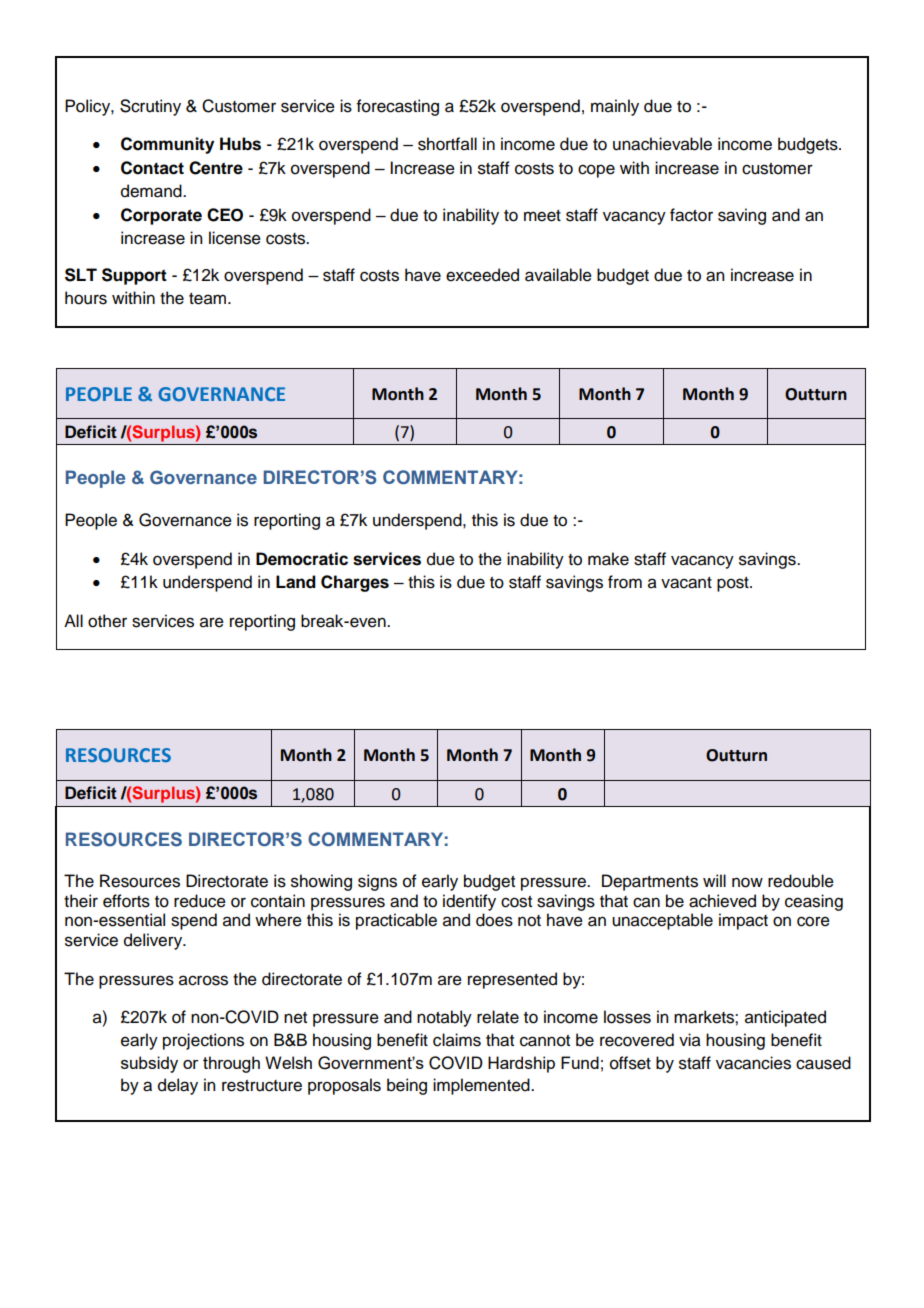 This page has height=1308, width=924. I want to click on unachievable, so click(662, 144).
